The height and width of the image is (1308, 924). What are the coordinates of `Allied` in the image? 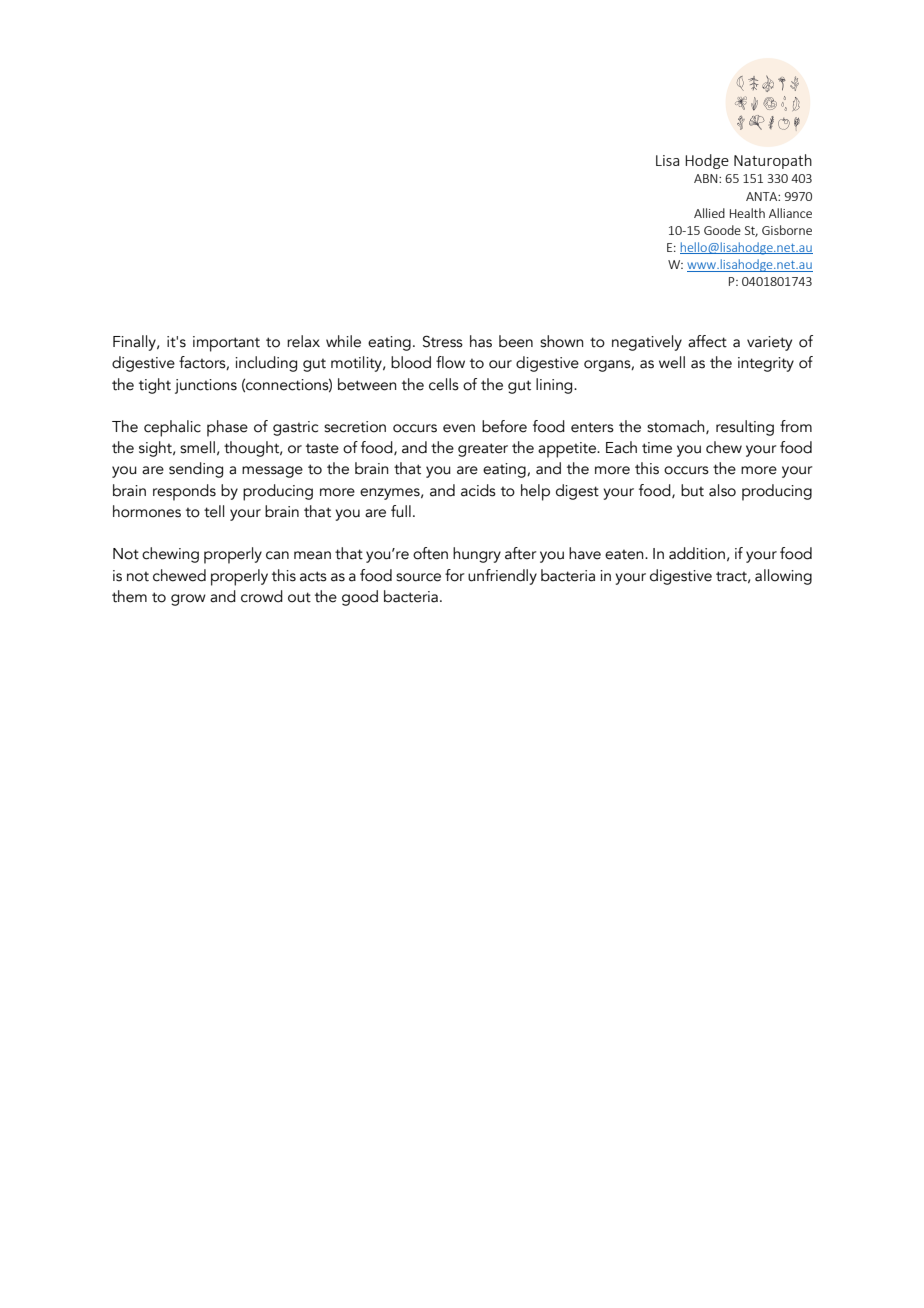 It's located at (709, 213).
